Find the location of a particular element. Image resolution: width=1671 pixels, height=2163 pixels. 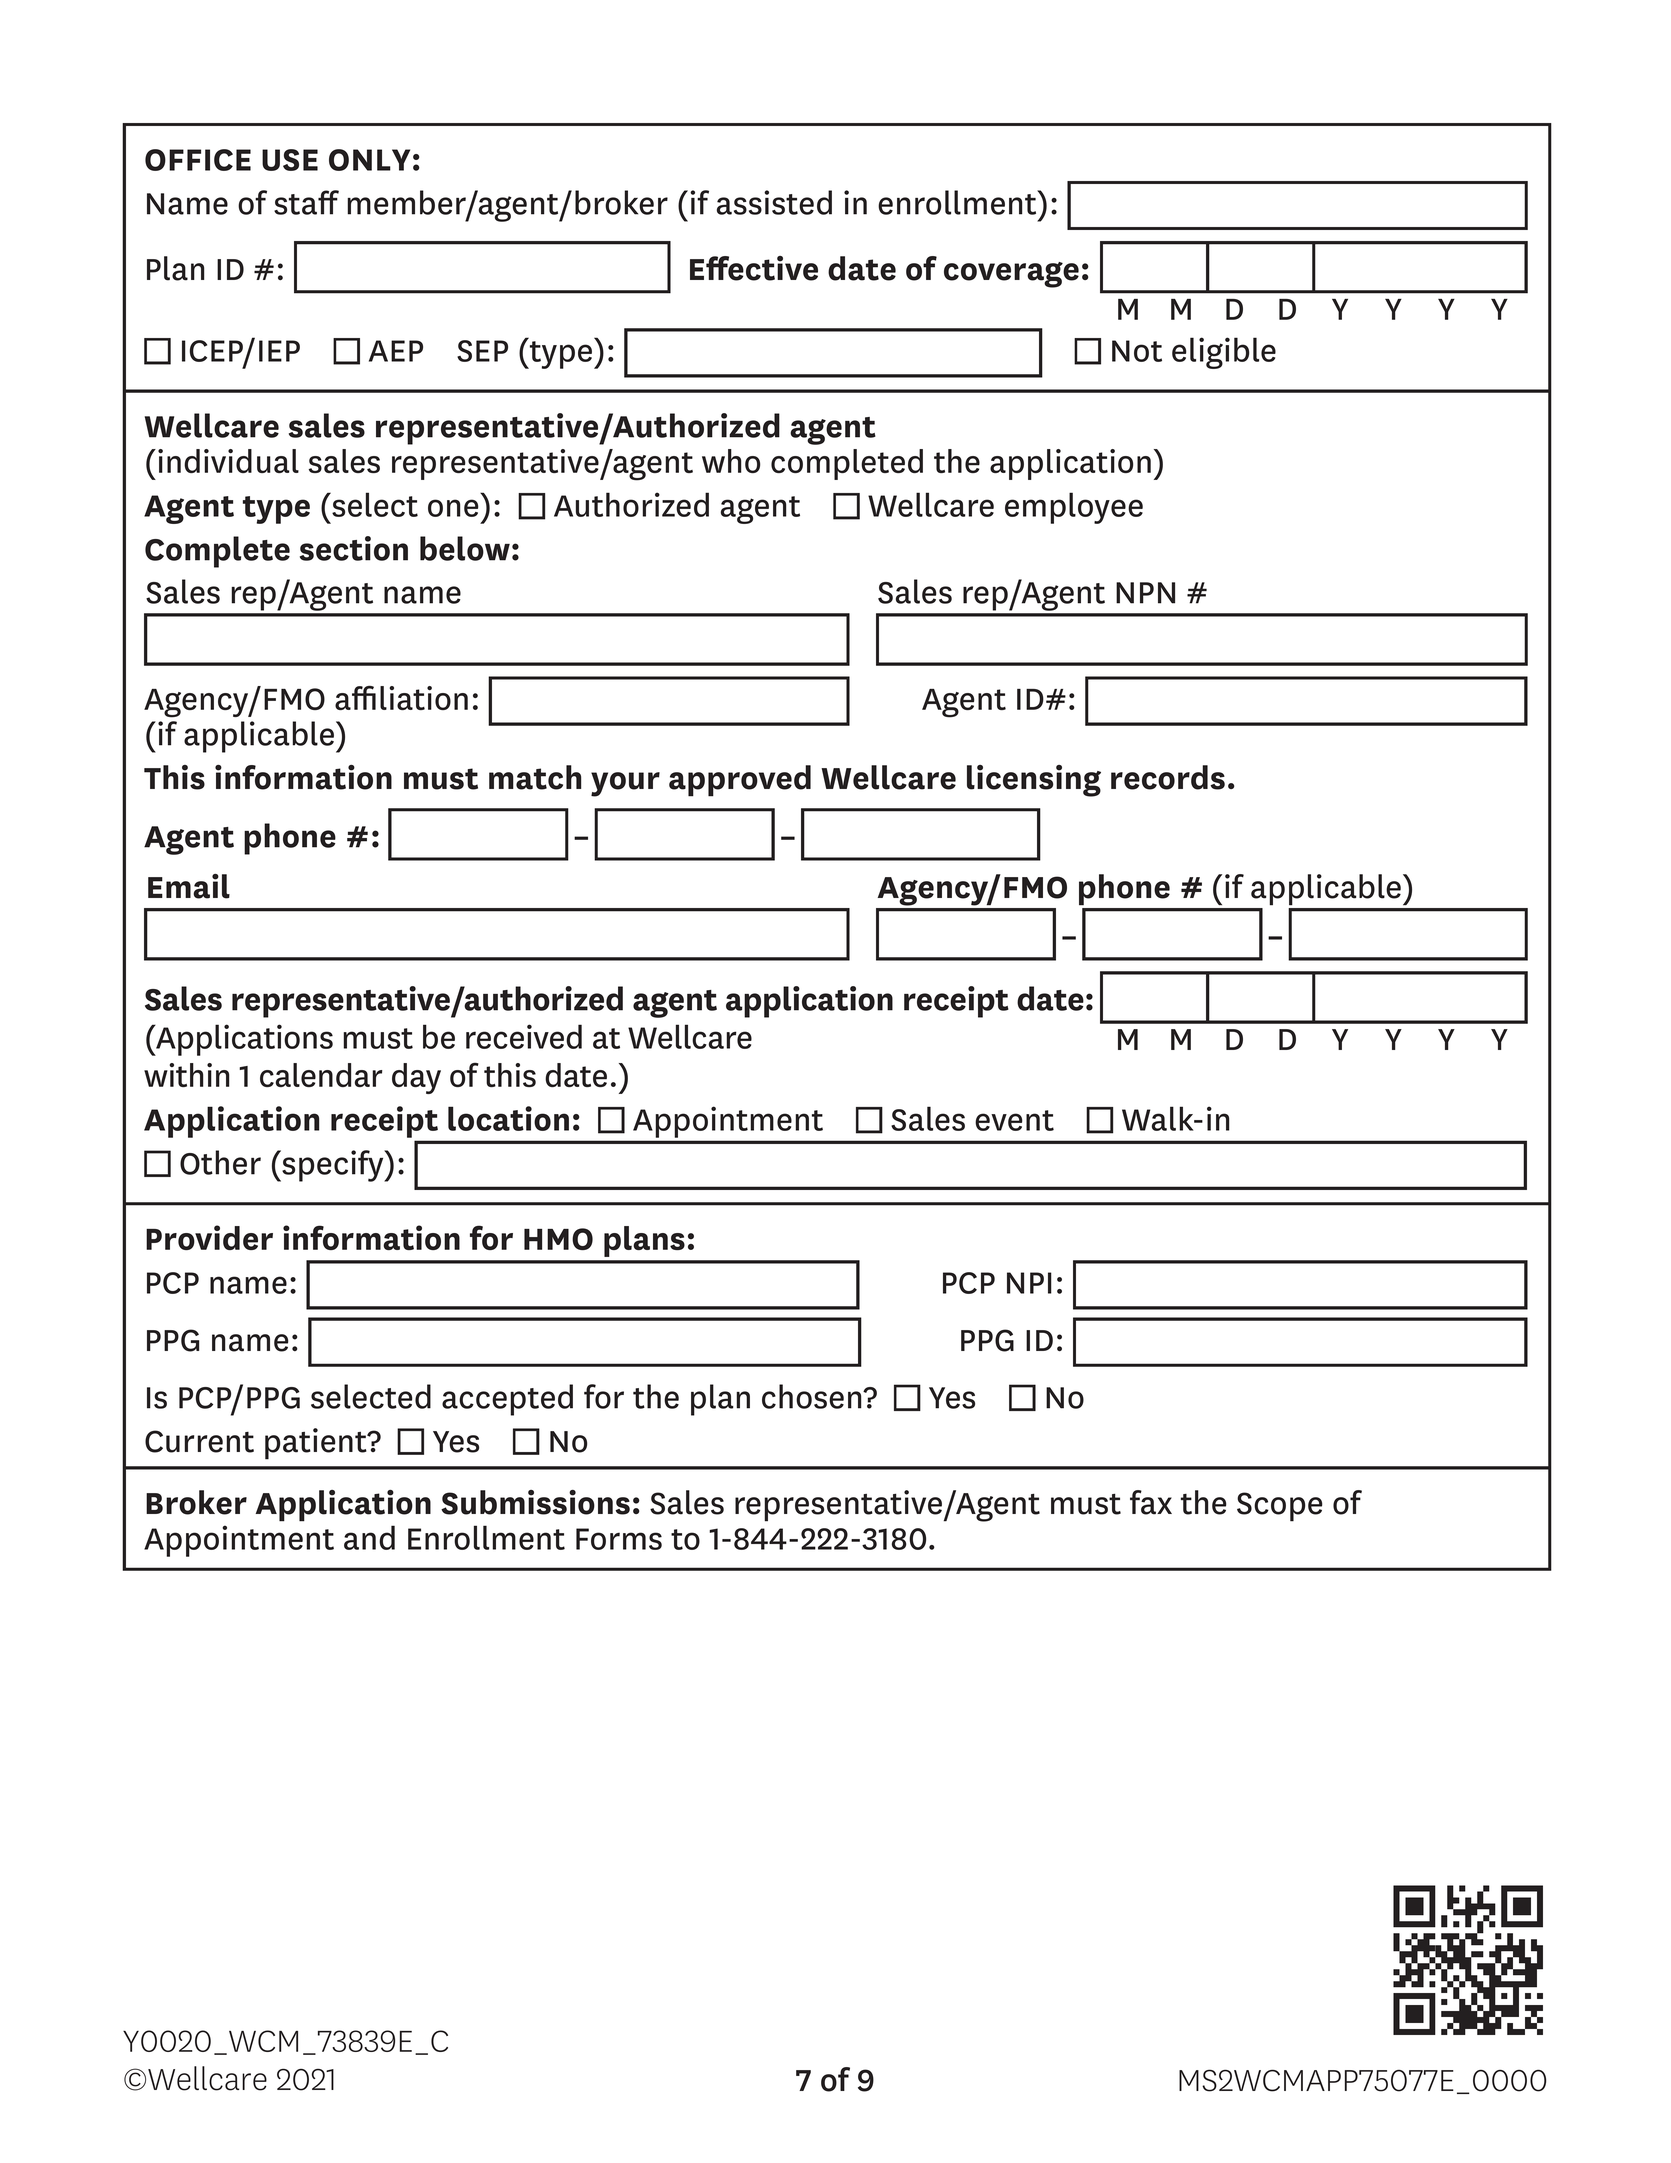

and is located at coordinates (369, 1537).
